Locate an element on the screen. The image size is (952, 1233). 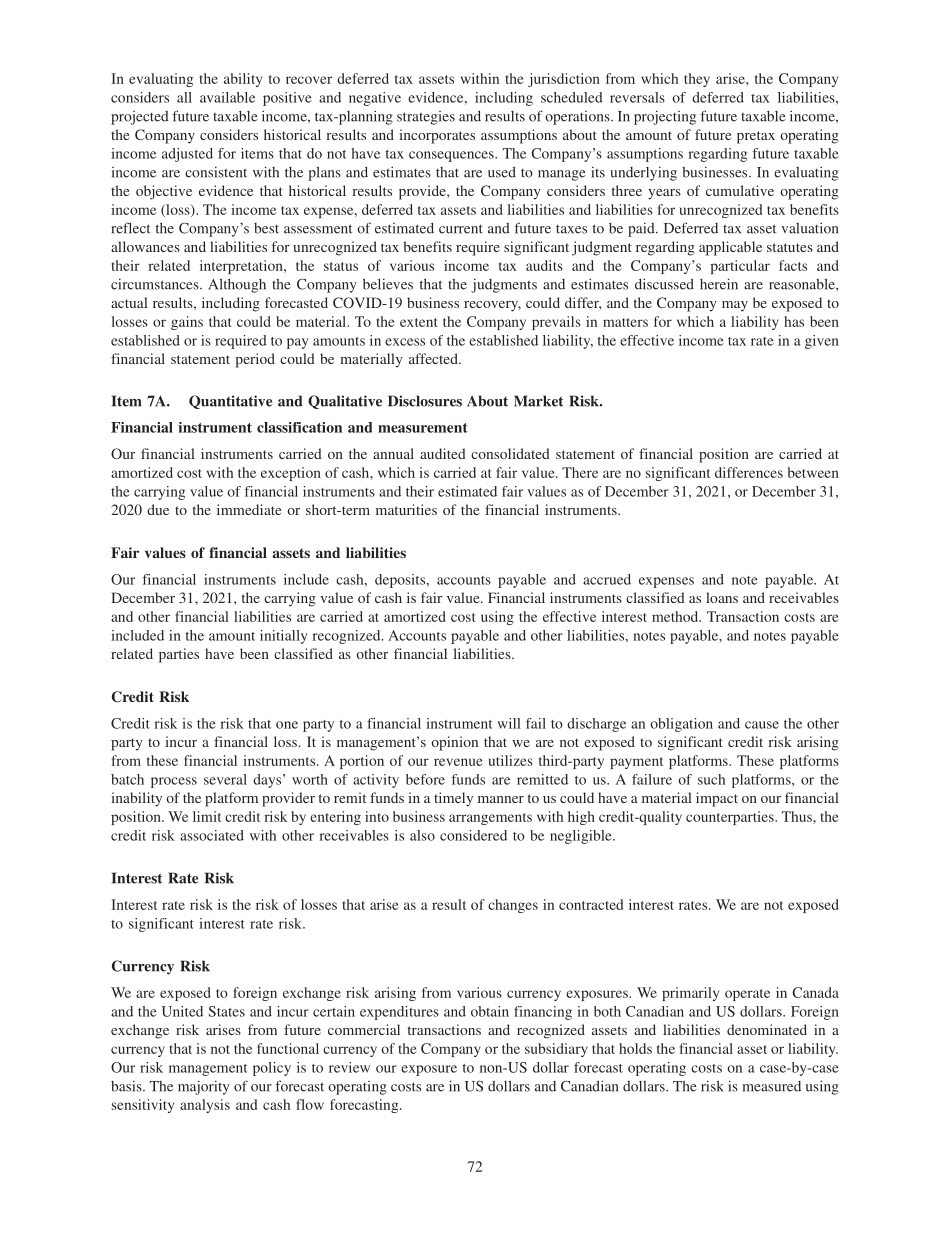
pretax is located at coordinates (756, 137).
